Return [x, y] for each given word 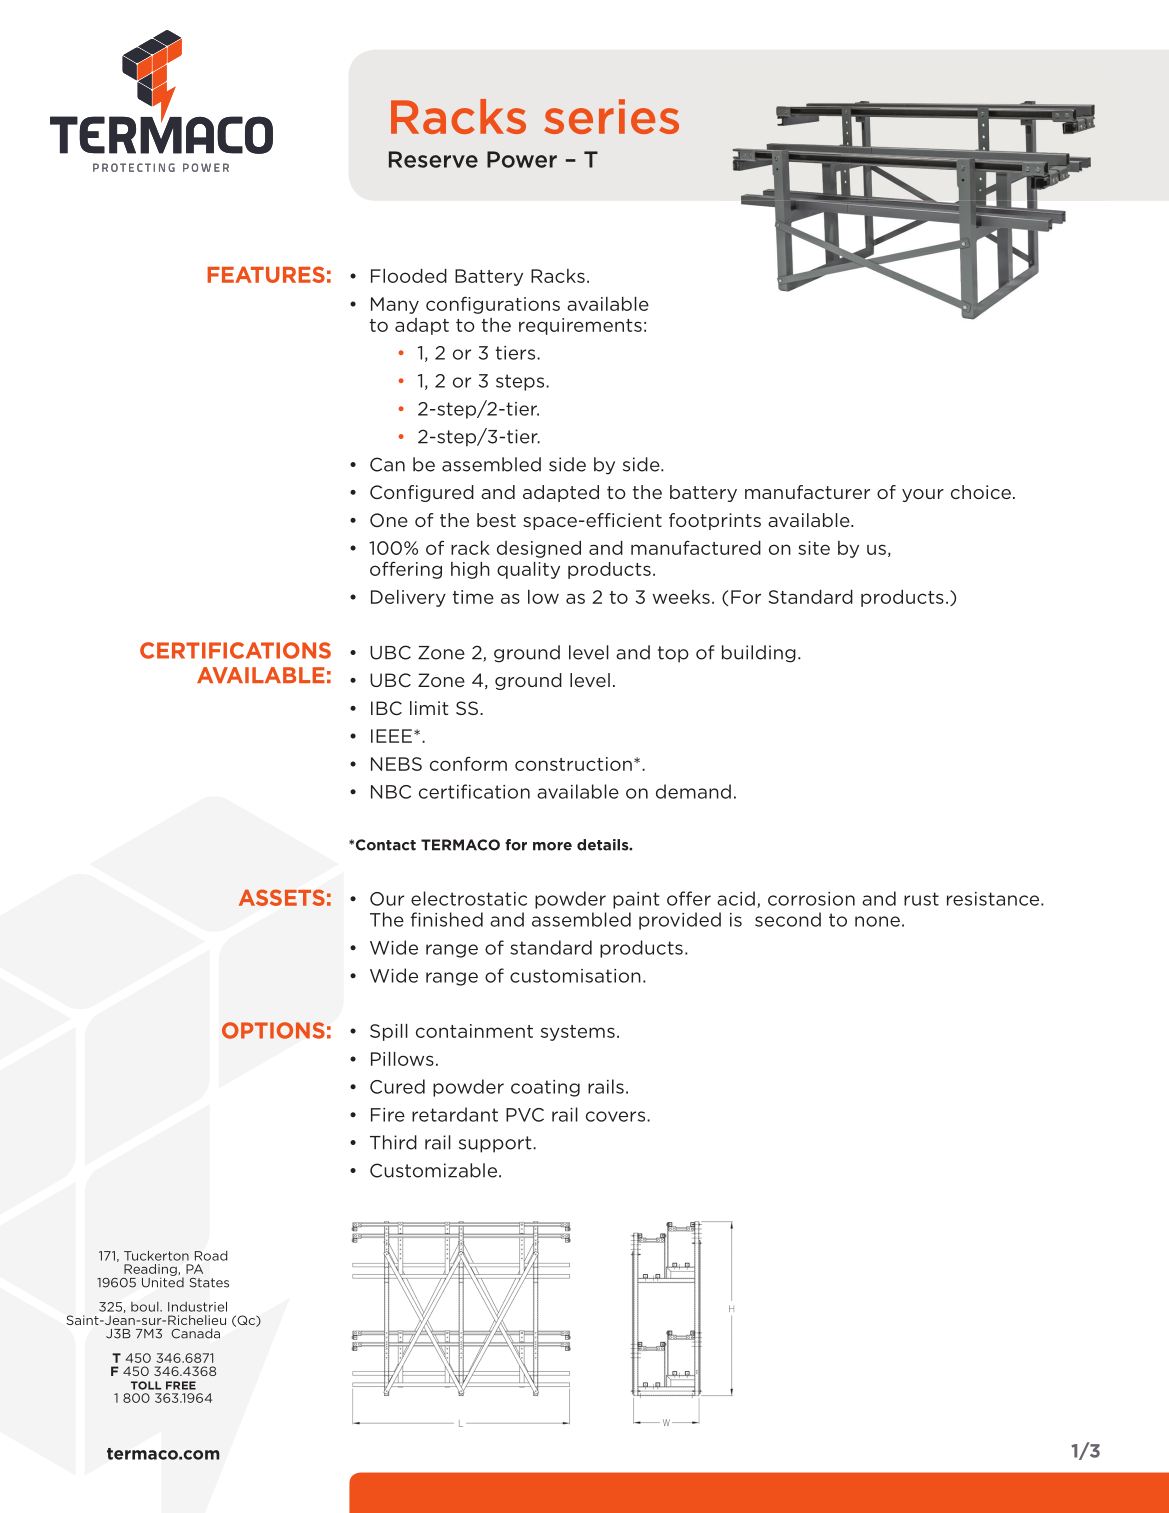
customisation [575, 976]
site [814, 548]
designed [539, 549]
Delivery [408, 598]
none [877, 921]
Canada [195, 1333]
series [611, 116]
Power [522, 159]
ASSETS [282, 897]
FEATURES [266, 274]
